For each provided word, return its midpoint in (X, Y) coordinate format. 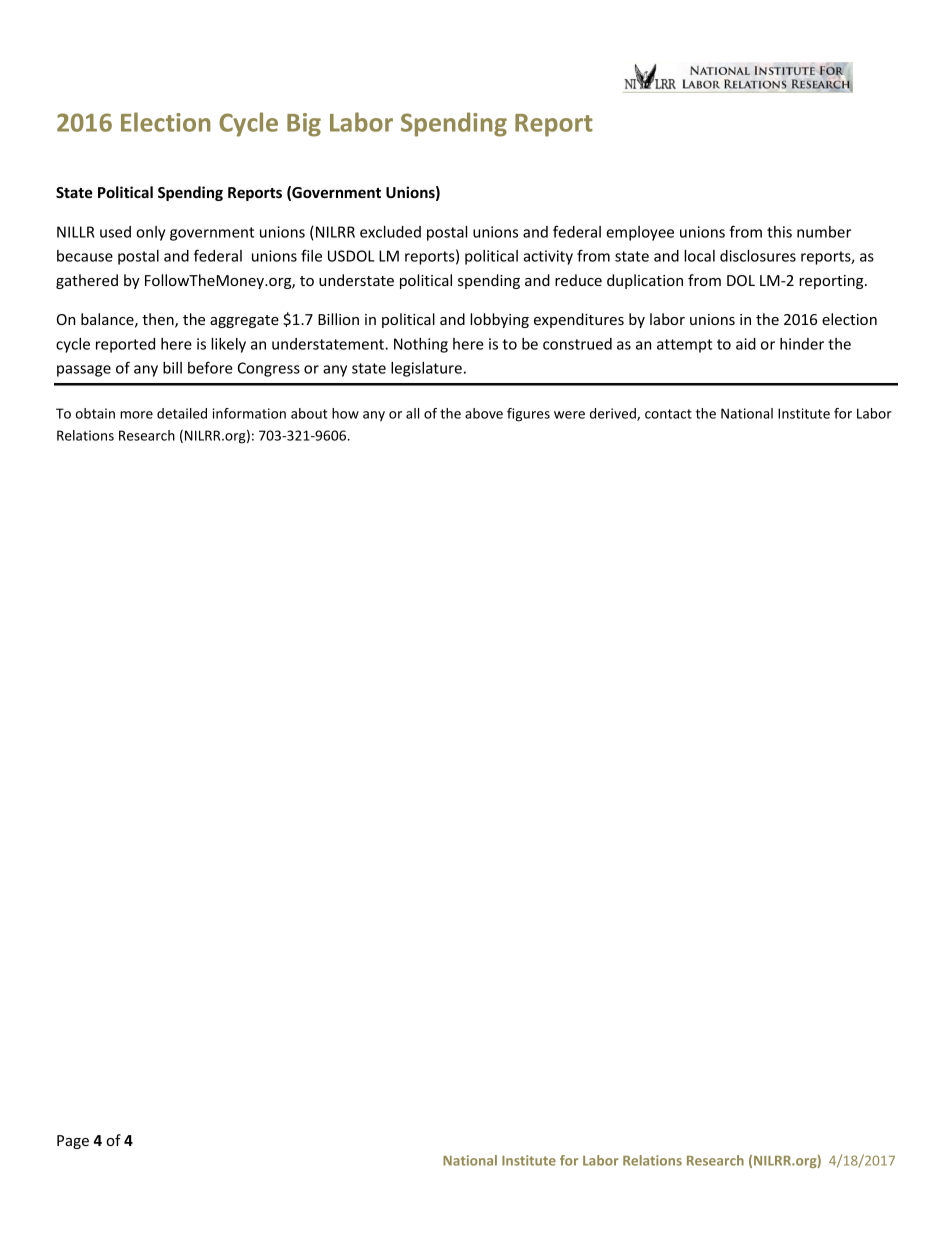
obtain (95, 413)
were (569, 415)
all (412, 413)
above (484, 413)
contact (668, 414)
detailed (182, 413)
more (136, 415)
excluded (390, 232)
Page (73, 1142)
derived (614, 414)
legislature (426, 369)
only (150, 233)
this (779, 232)
